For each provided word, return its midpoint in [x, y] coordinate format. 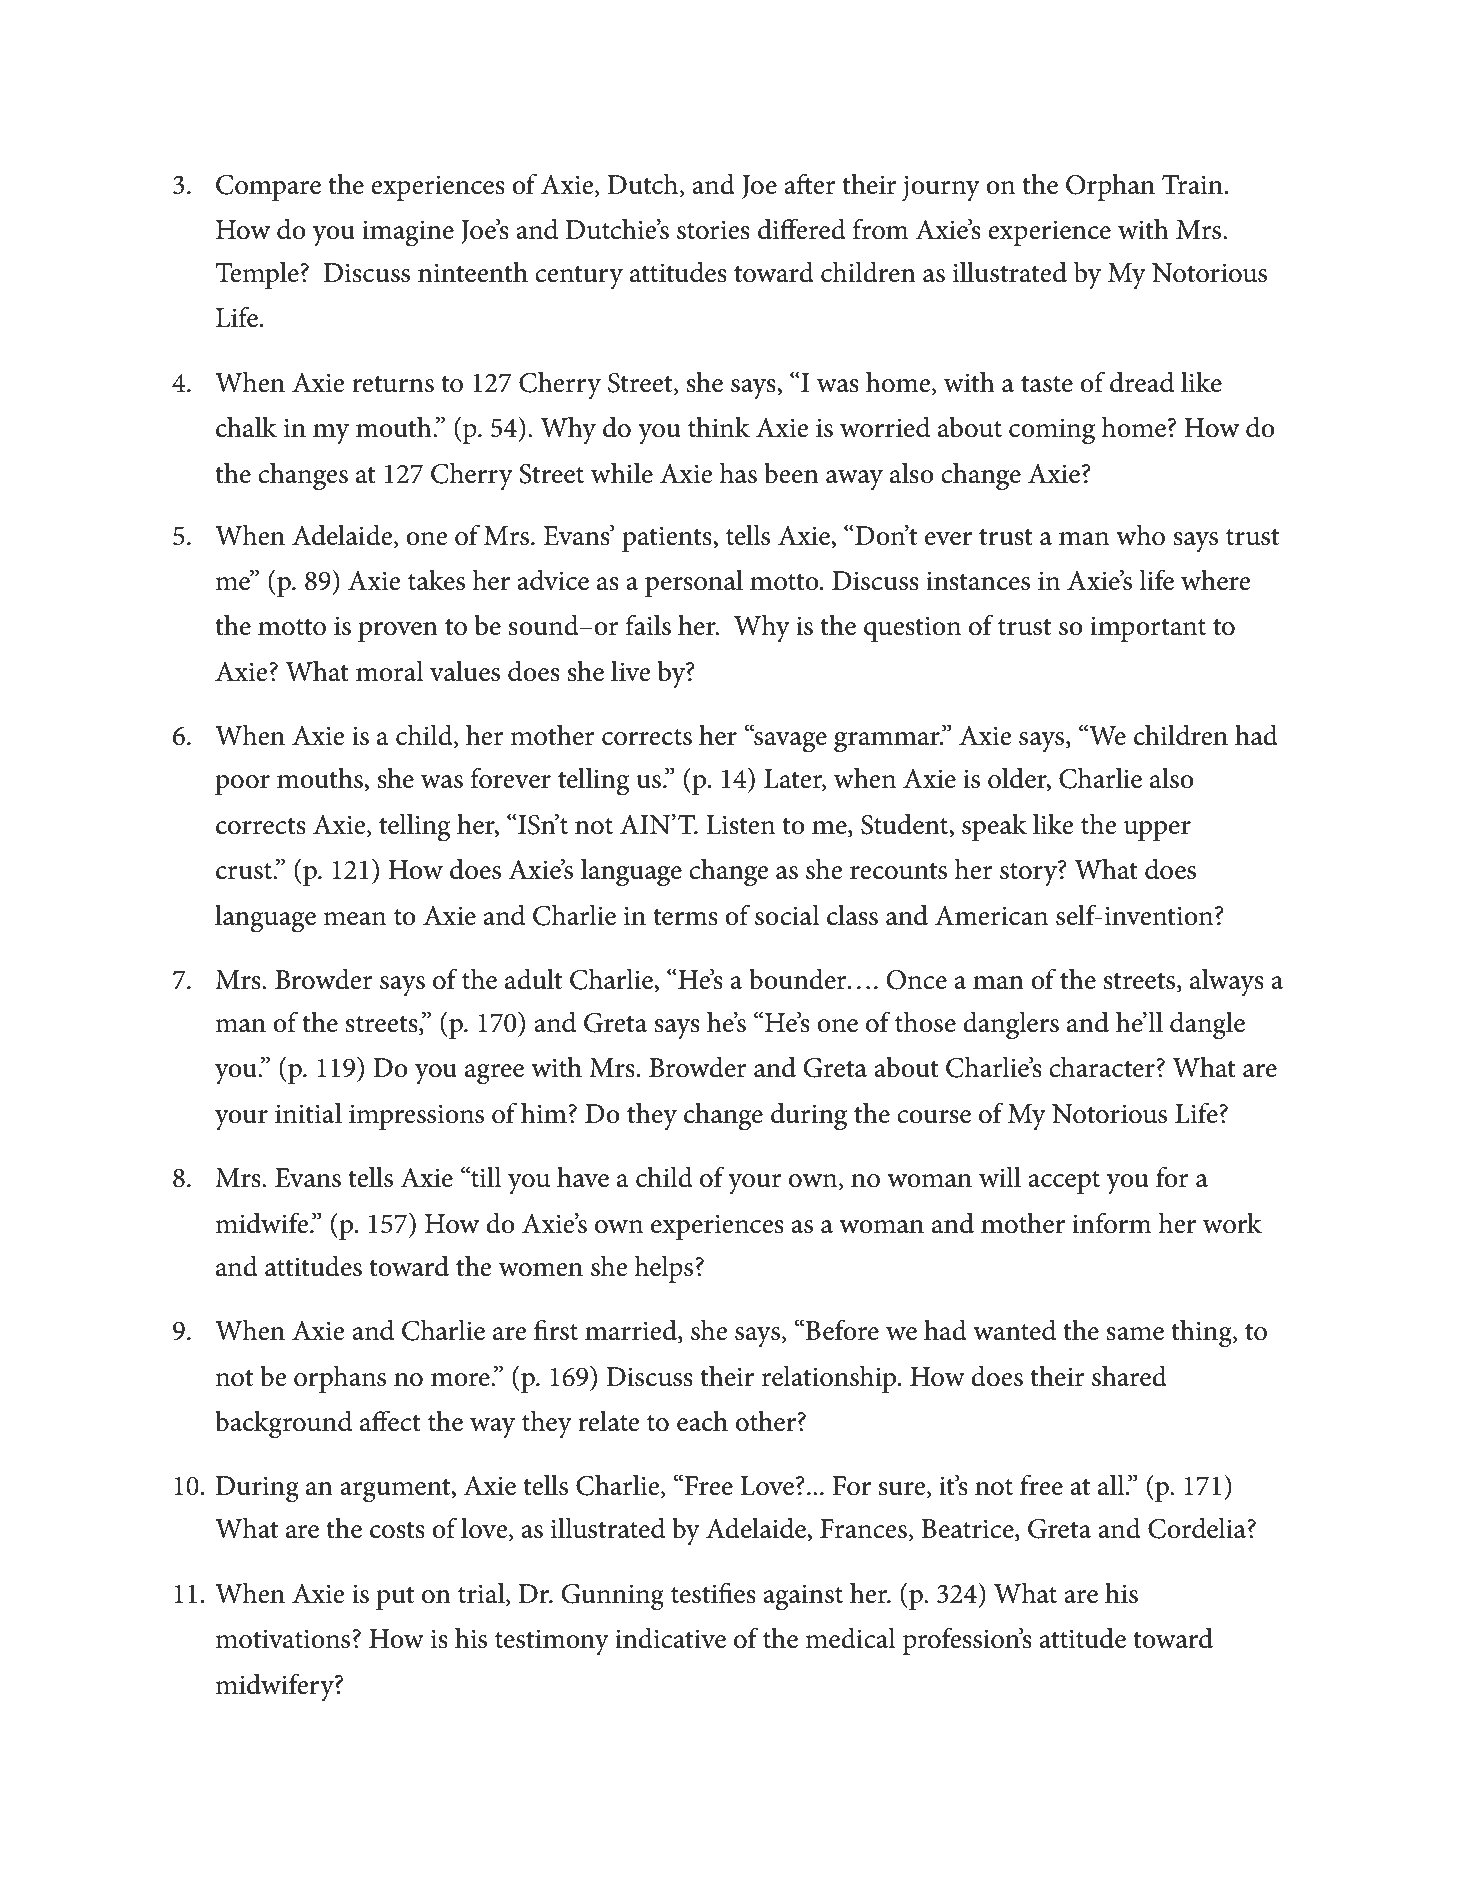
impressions [416, 1117]
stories [713, 230]
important [1148, 629]
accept [1064, 1182]
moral [390, 671]
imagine [408, 233]
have [583, 1177]
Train [1192, 184]
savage [789, 741]
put [395, 1598]
